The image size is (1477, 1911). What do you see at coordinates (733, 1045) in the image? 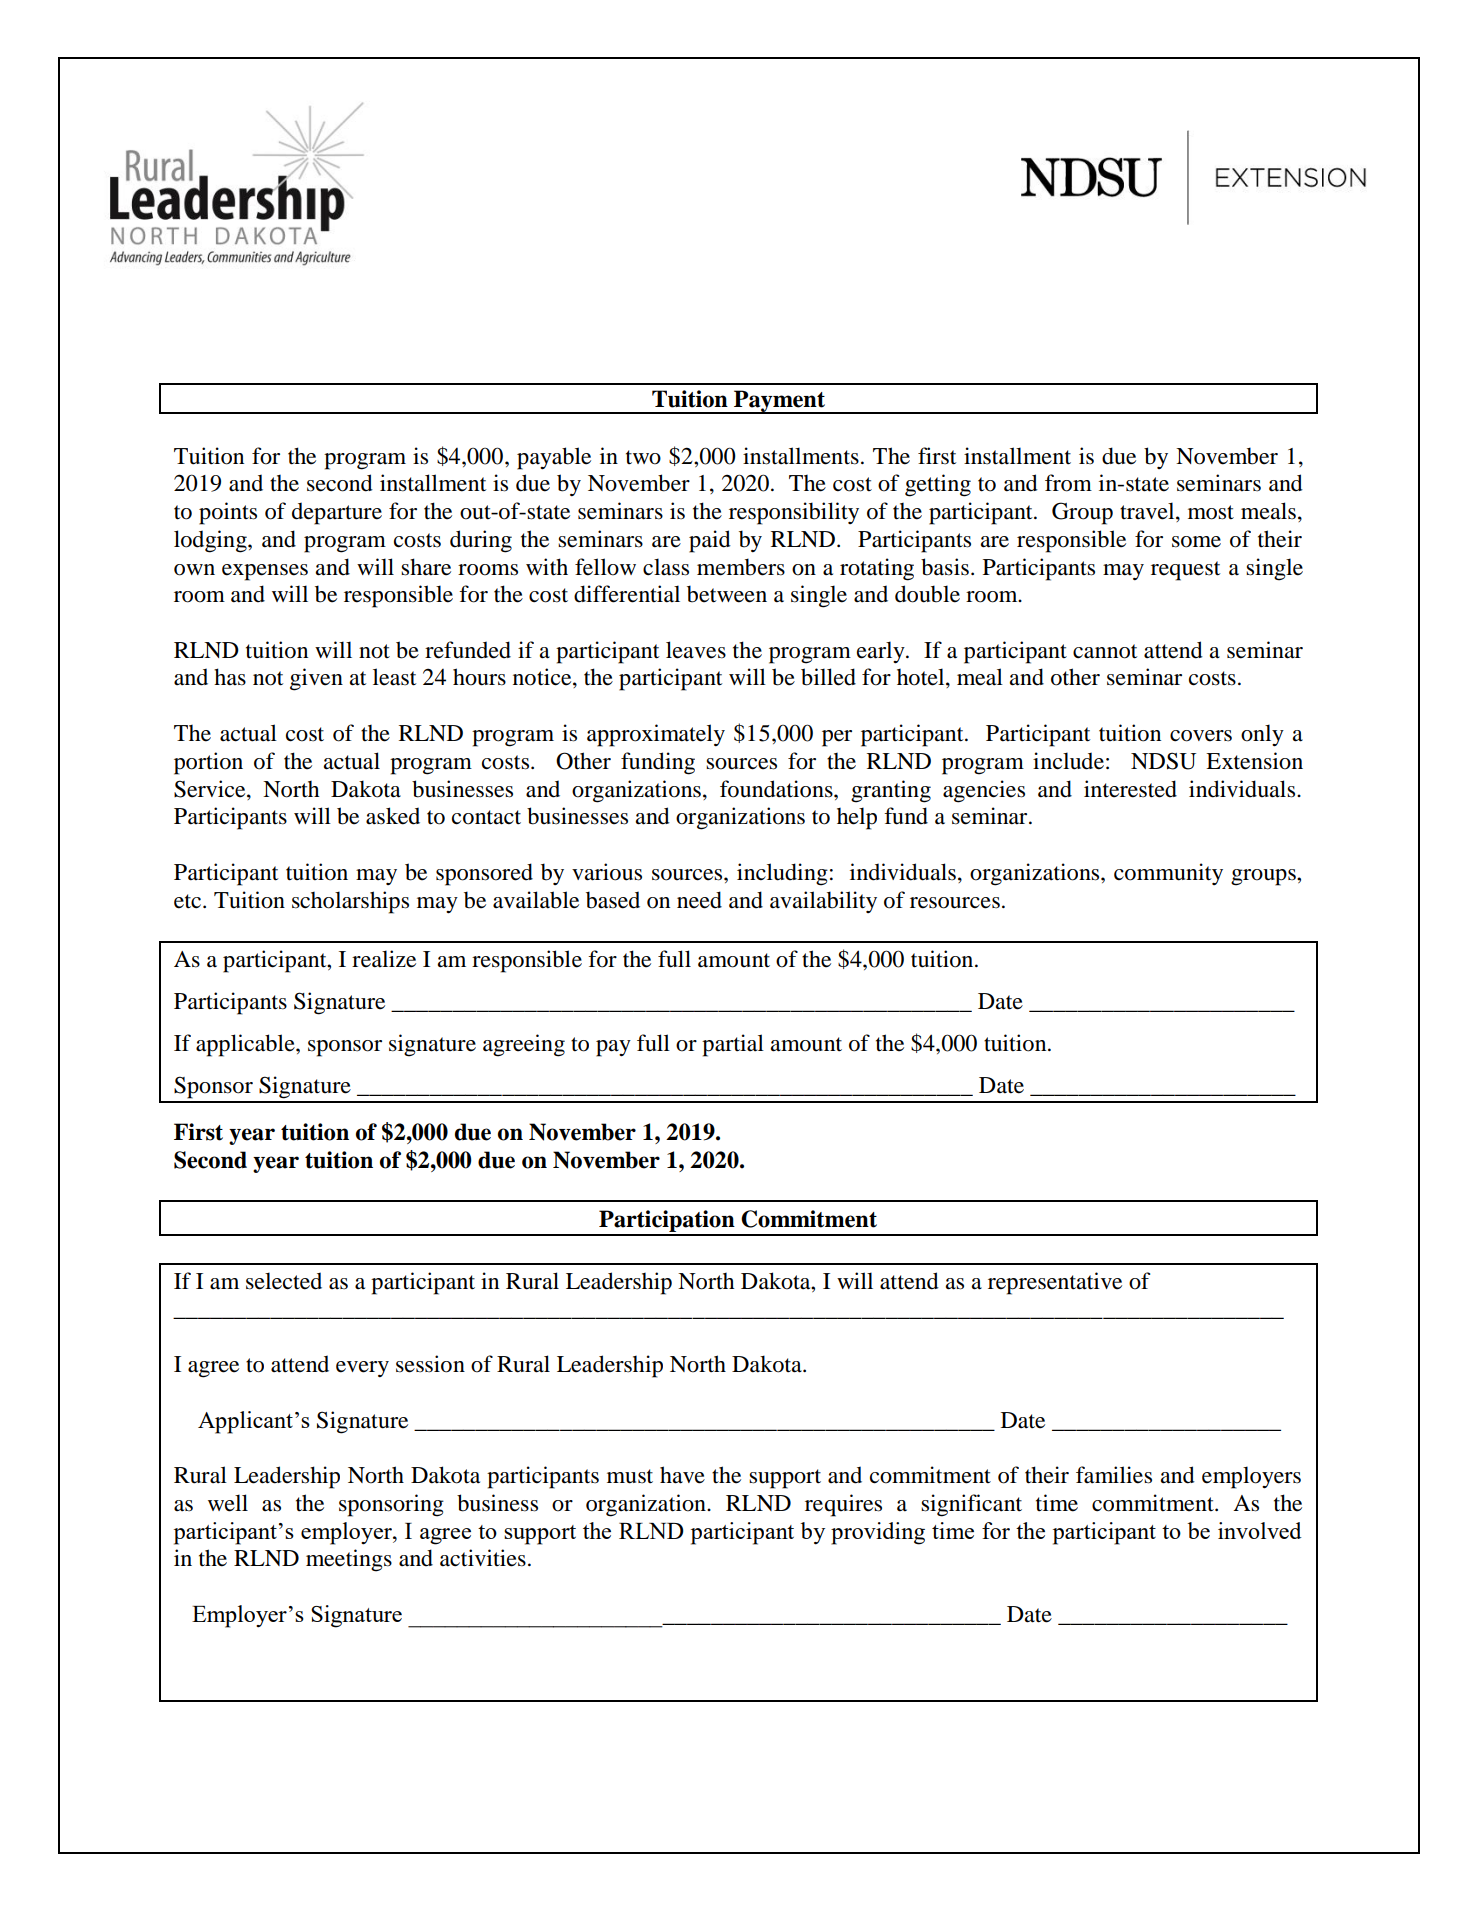
I see `partial` at bounding box center [733, 1045].
